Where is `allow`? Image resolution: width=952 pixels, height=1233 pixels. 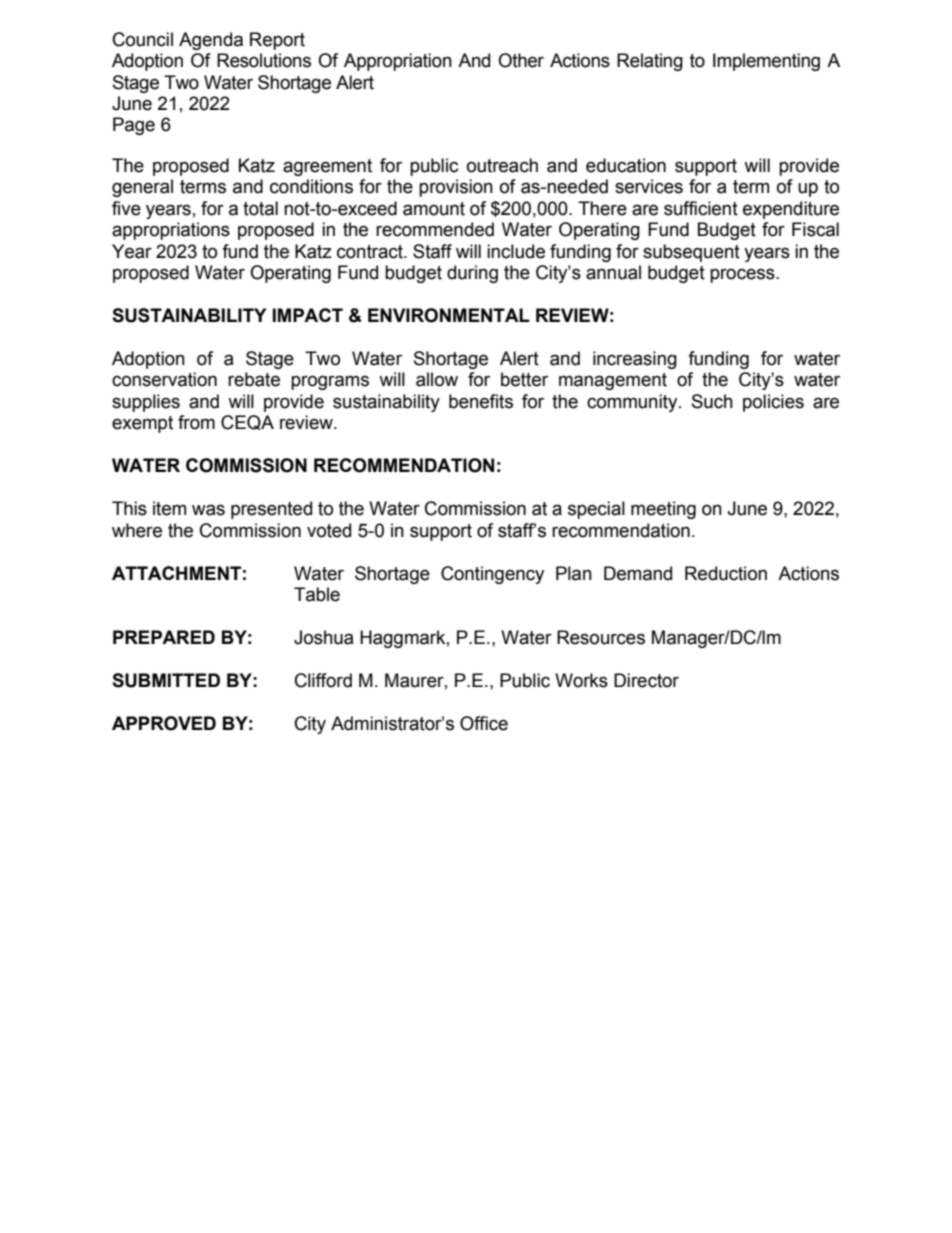
allow is located at coordinates (437, 379).
